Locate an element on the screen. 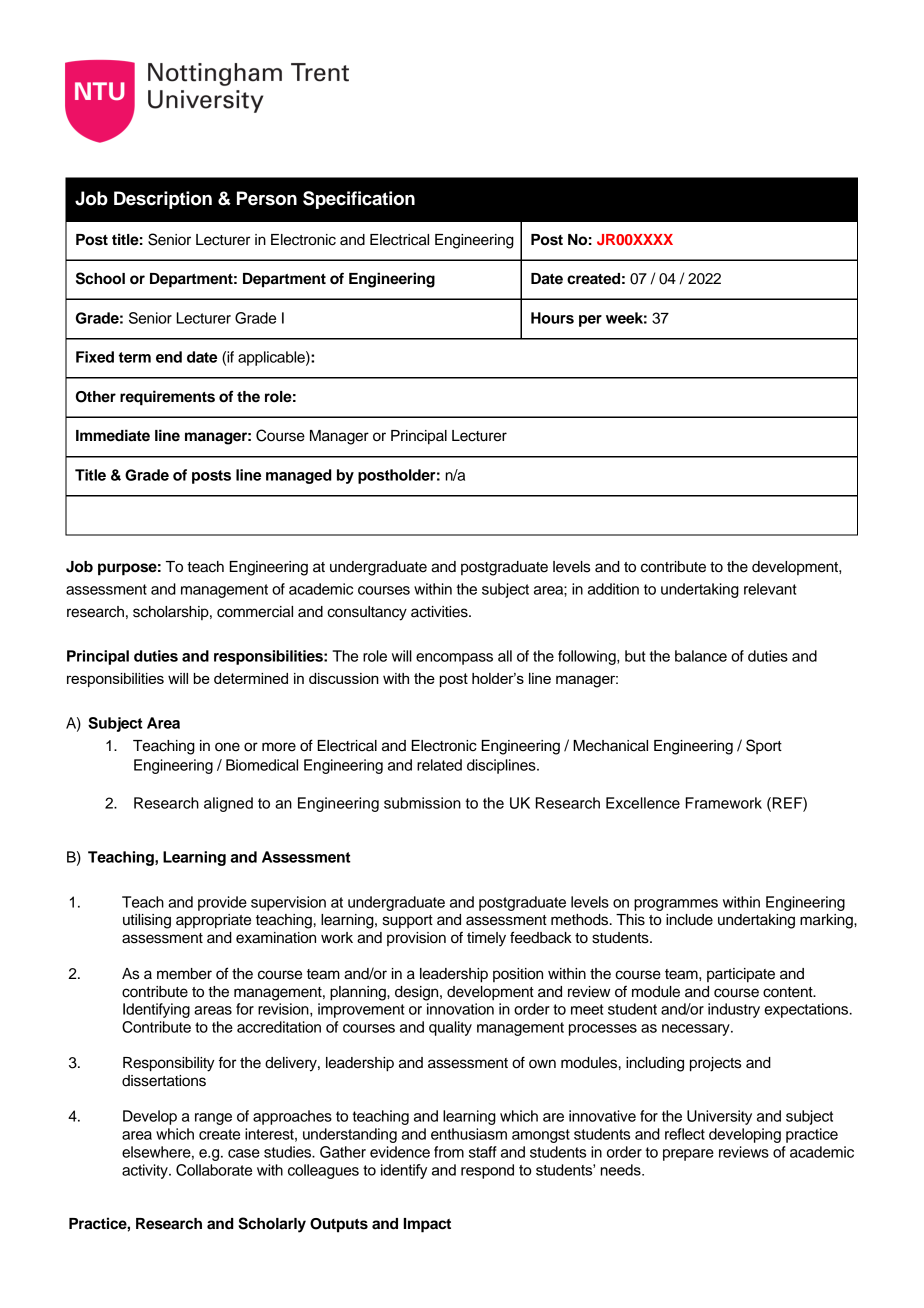  relevant is located at coordinates (770, 589).
